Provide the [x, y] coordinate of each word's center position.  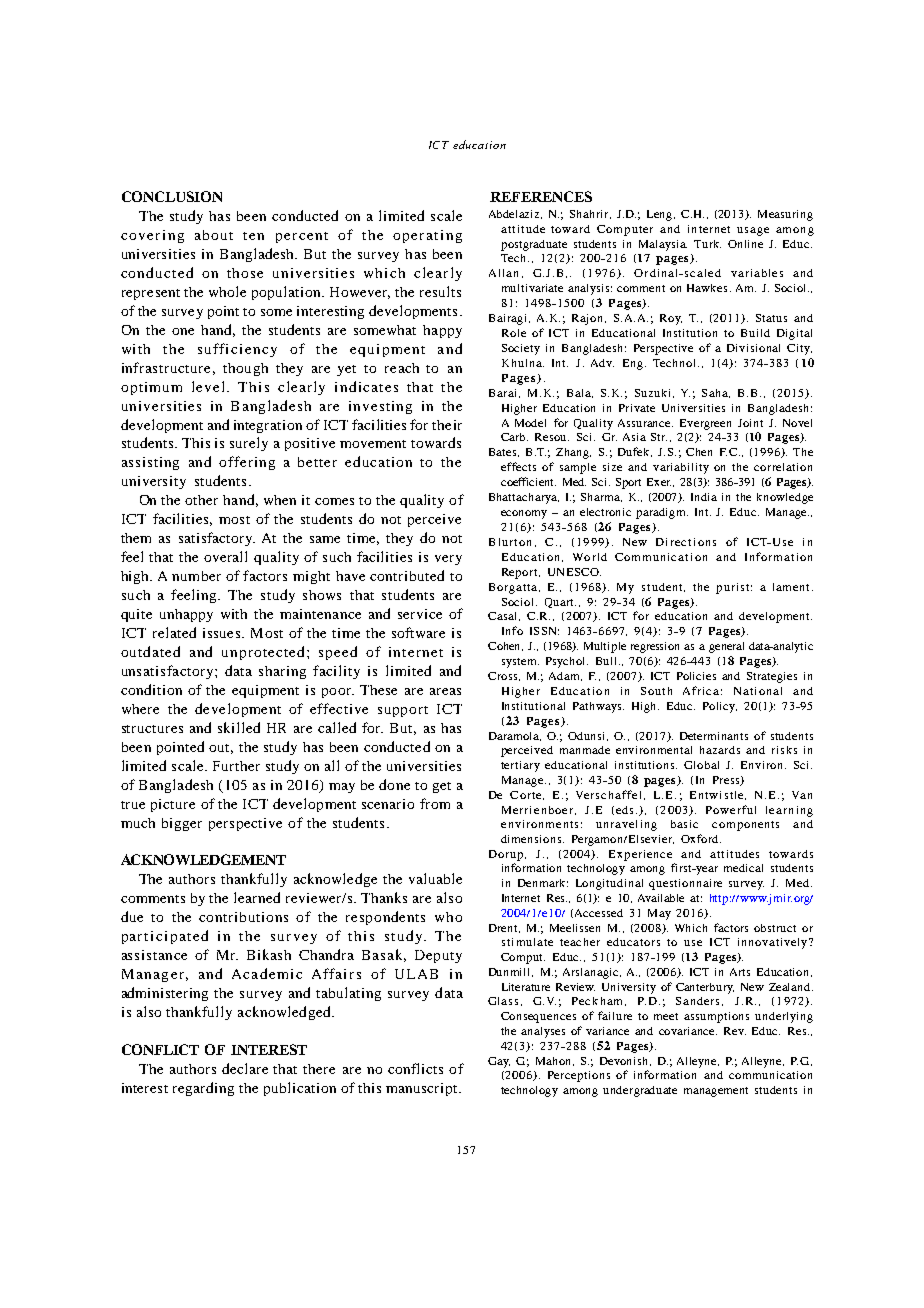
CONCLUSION [172, 196]
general [726, 647]
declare [245, 1068]
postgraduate [534, 245]
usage [753, 231]
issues [221, 633]
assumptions [716, 1017]
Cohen [505, 646]
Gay [499, 1062]
